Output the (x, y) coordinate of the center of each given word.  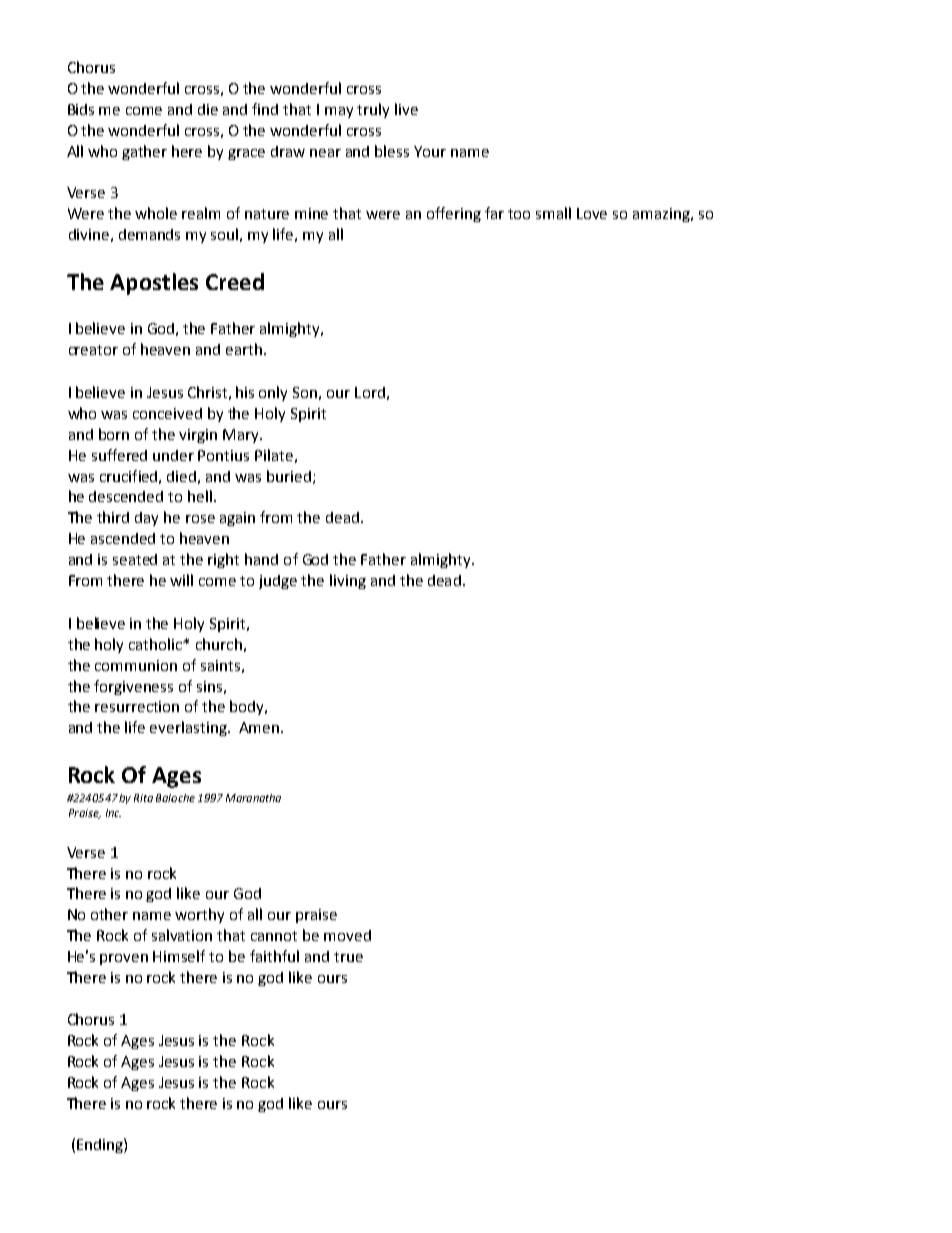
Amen (259, 727)
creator (93, 350)
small (553, 213)
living (348, 581)
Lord (370, 392)
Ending (101, 1145)
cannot (274, 936)
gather (144, 152)
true (348, 957)
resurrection (137, 706)
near (325, 153)
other (109, 914)
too (519, 214)
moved (347, 935)
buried (289, 476)
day (146, 519)
